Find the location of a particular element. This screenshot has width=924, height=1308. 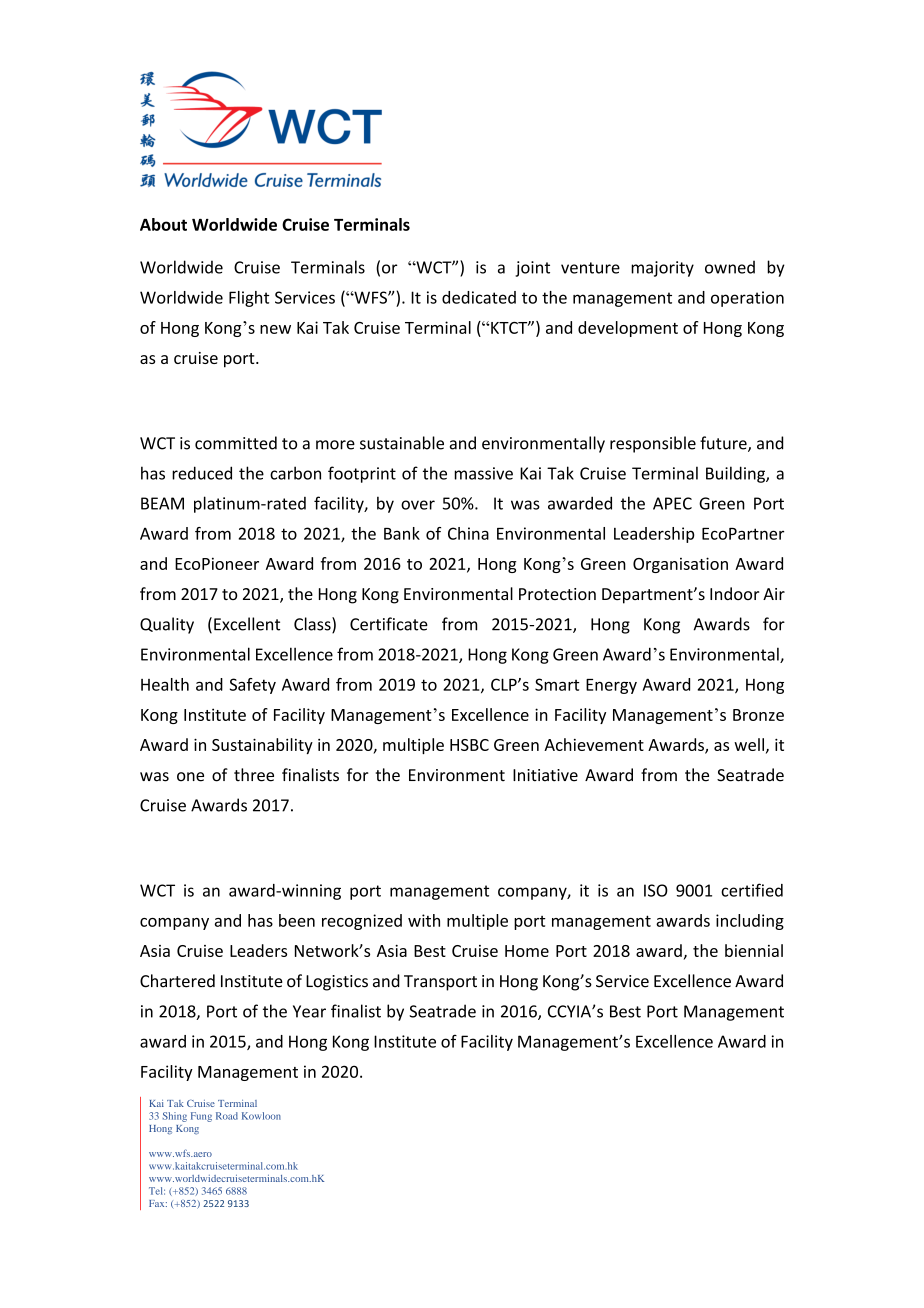

Road is located at coordinates (227, 1116).
